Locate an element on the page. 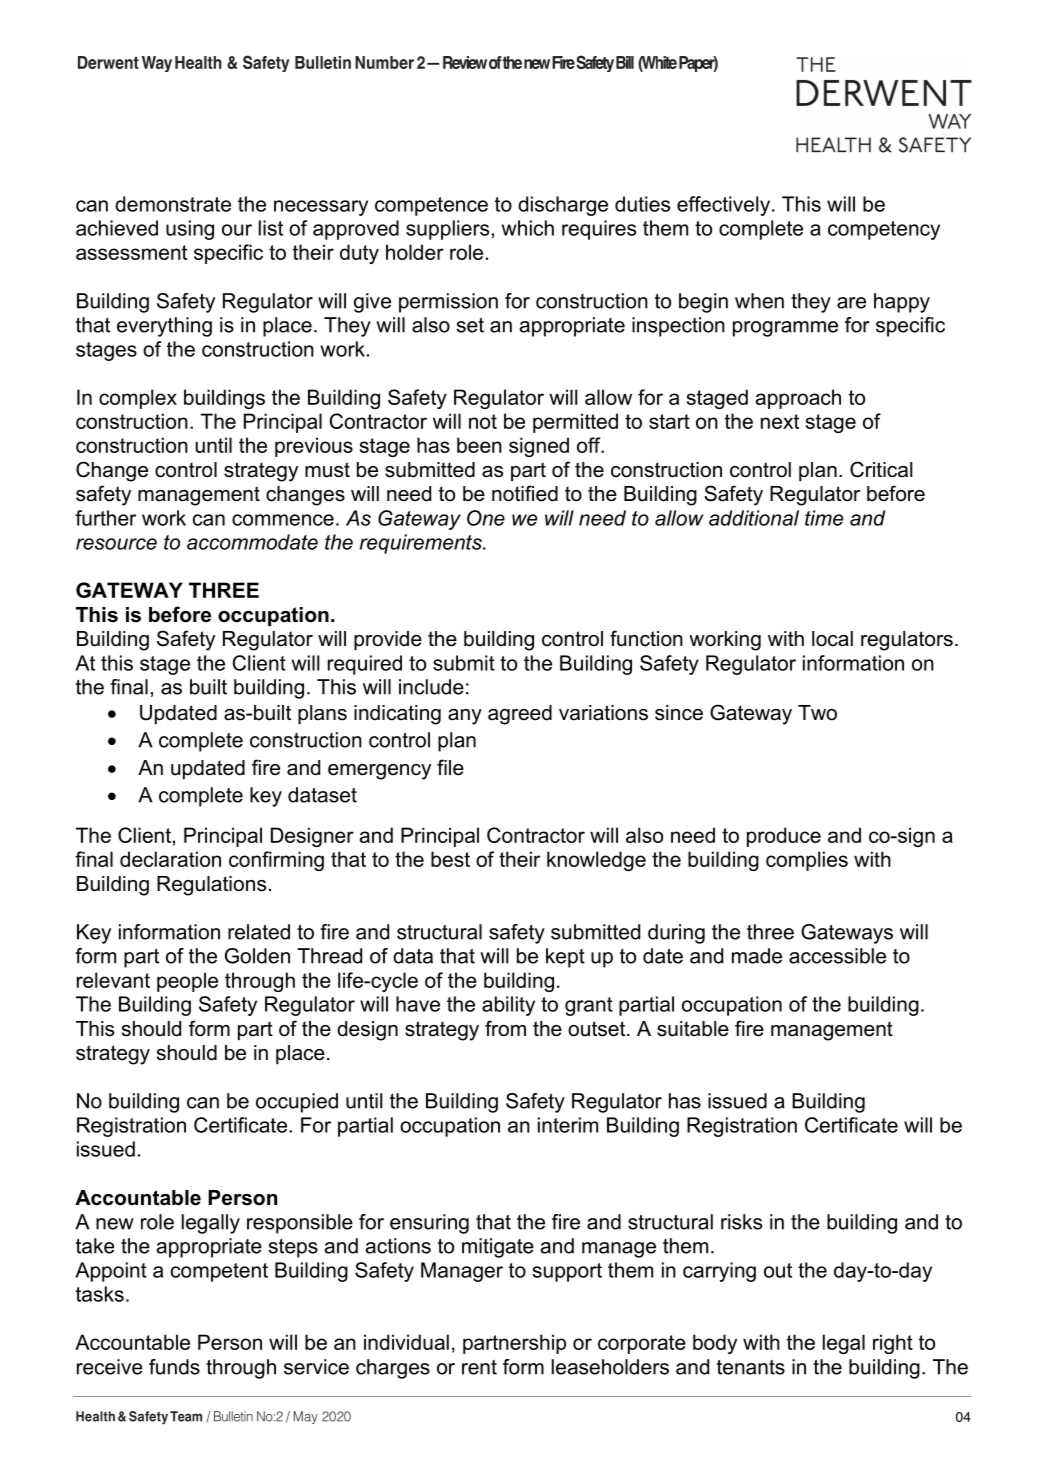 The width and height of the page is (1042, 1474). Number is located at coordinates (384, 62).
